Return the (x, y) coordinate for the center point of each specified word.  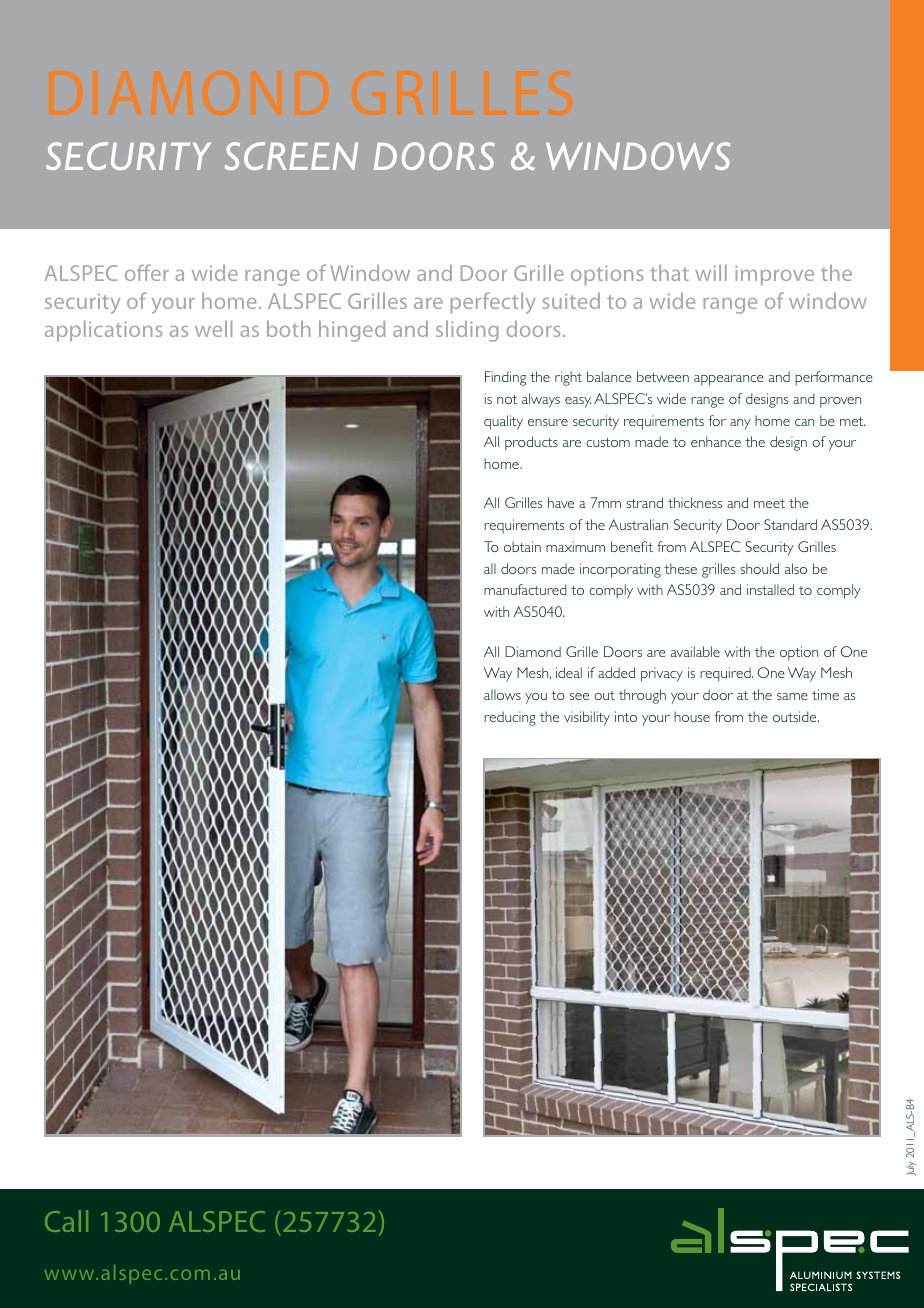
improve (774, 275)
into (626, 716)
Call (66, 1221)
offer (147, 272)
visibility (587, 718)
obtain (522, 546)
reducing (510, 718)
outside (796, 716)
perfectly (492, 303)
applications (103, 331)
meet (769, 503)
